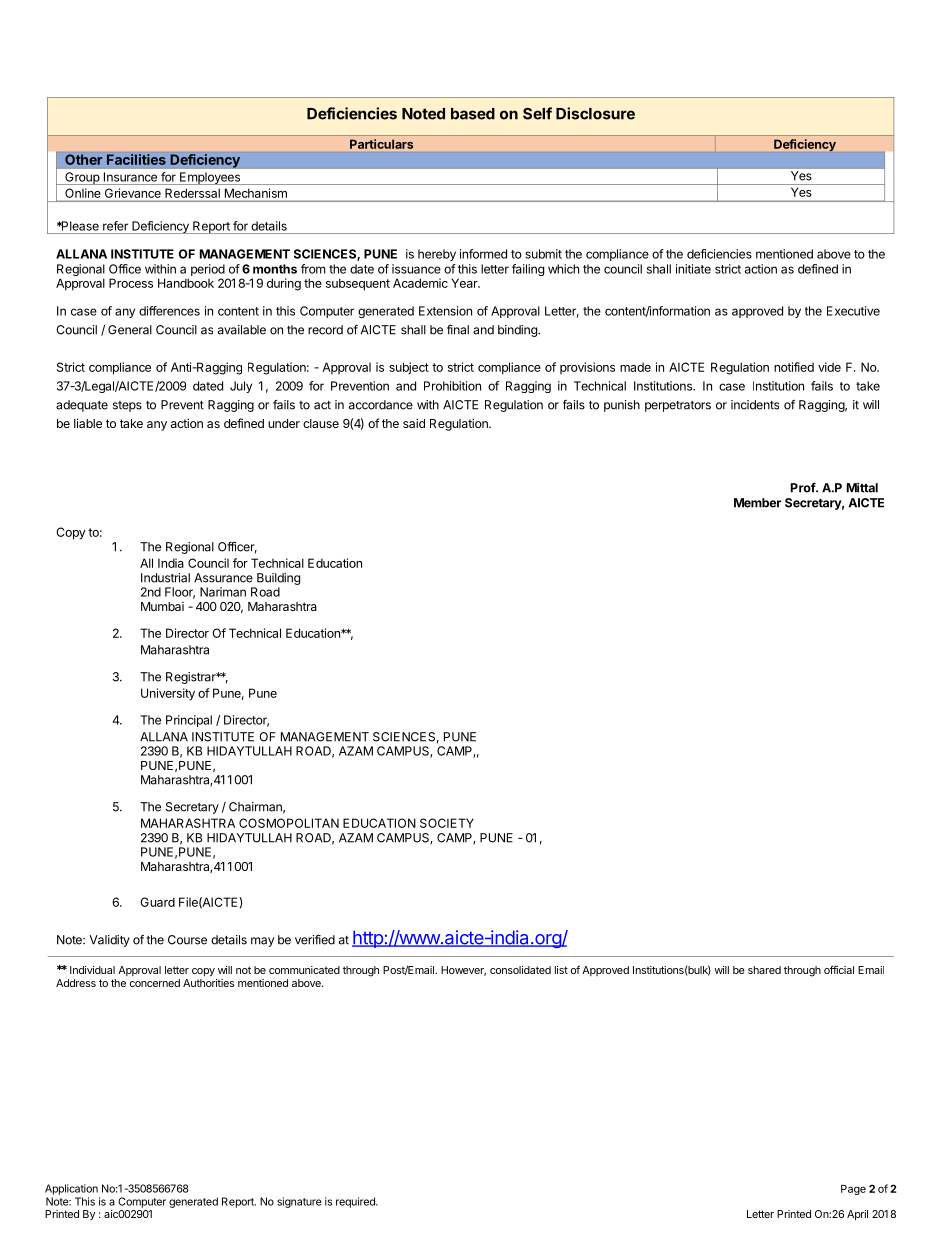 The image size is (952, 1233). What do you see at coordinates (447, 823) in the image?
I see `SOCIETY` at bounding box center [447, 823].
